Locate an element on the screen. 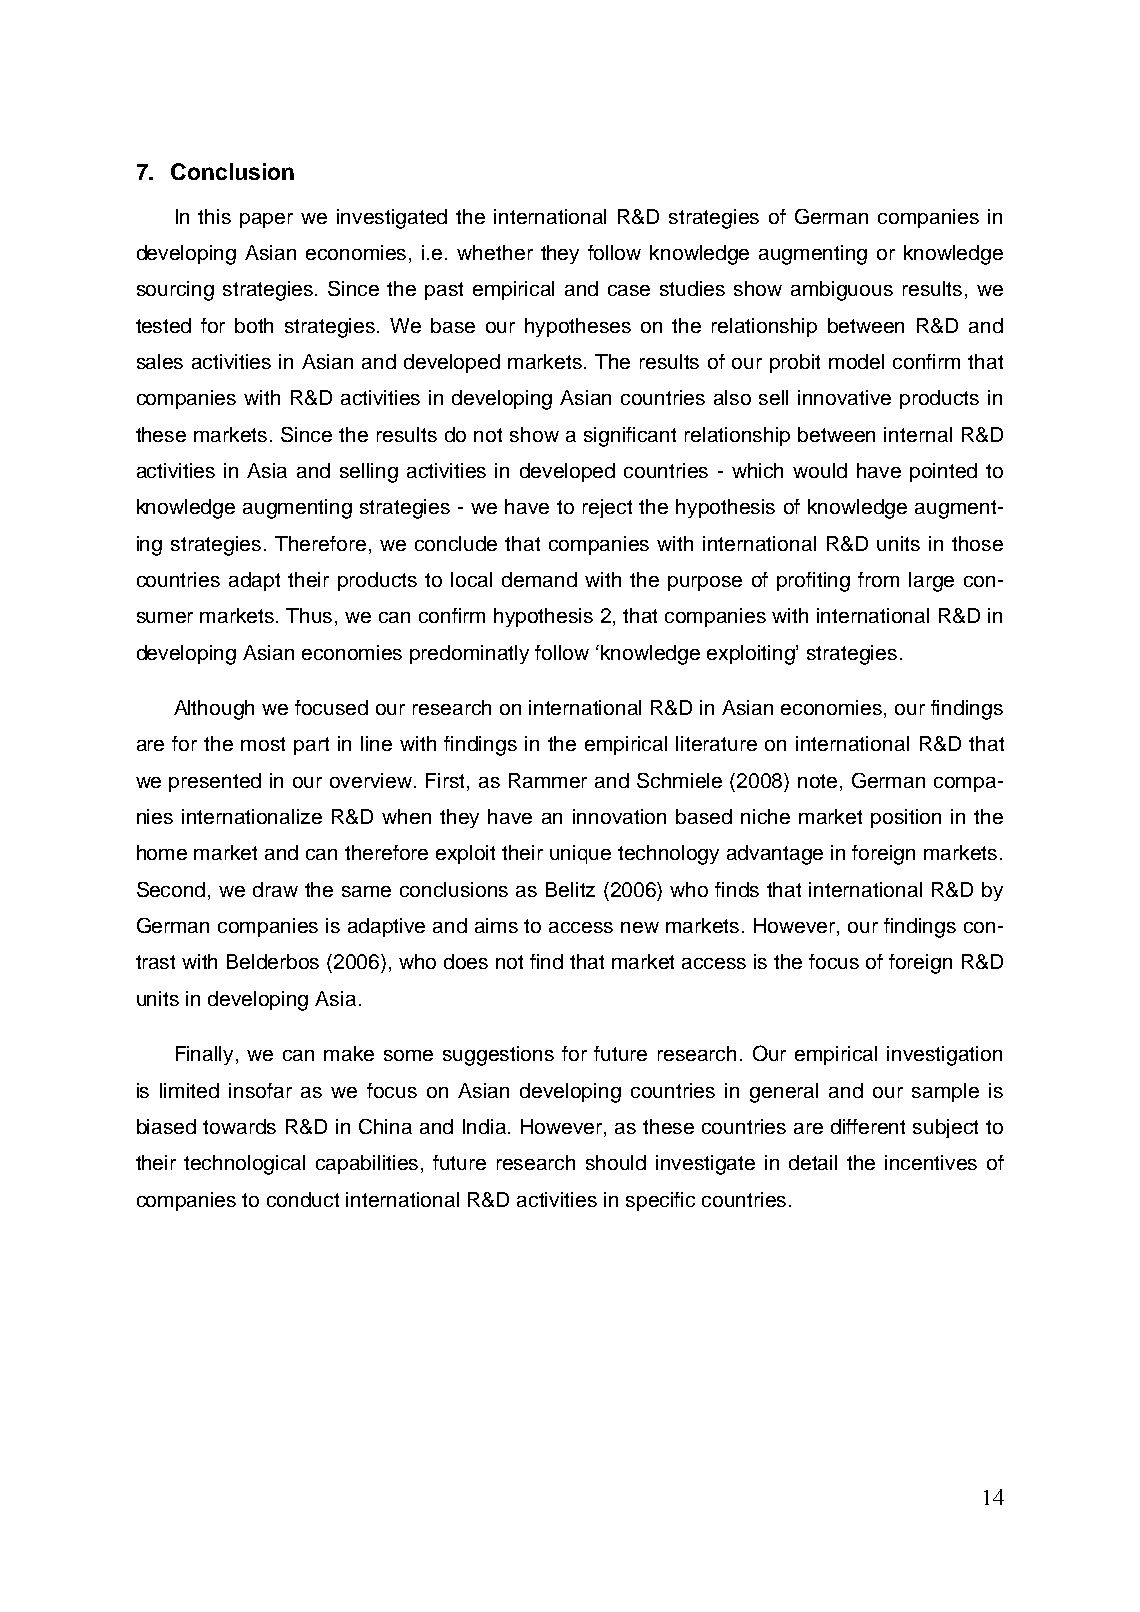  draw is located at coordinates (275, 889).
